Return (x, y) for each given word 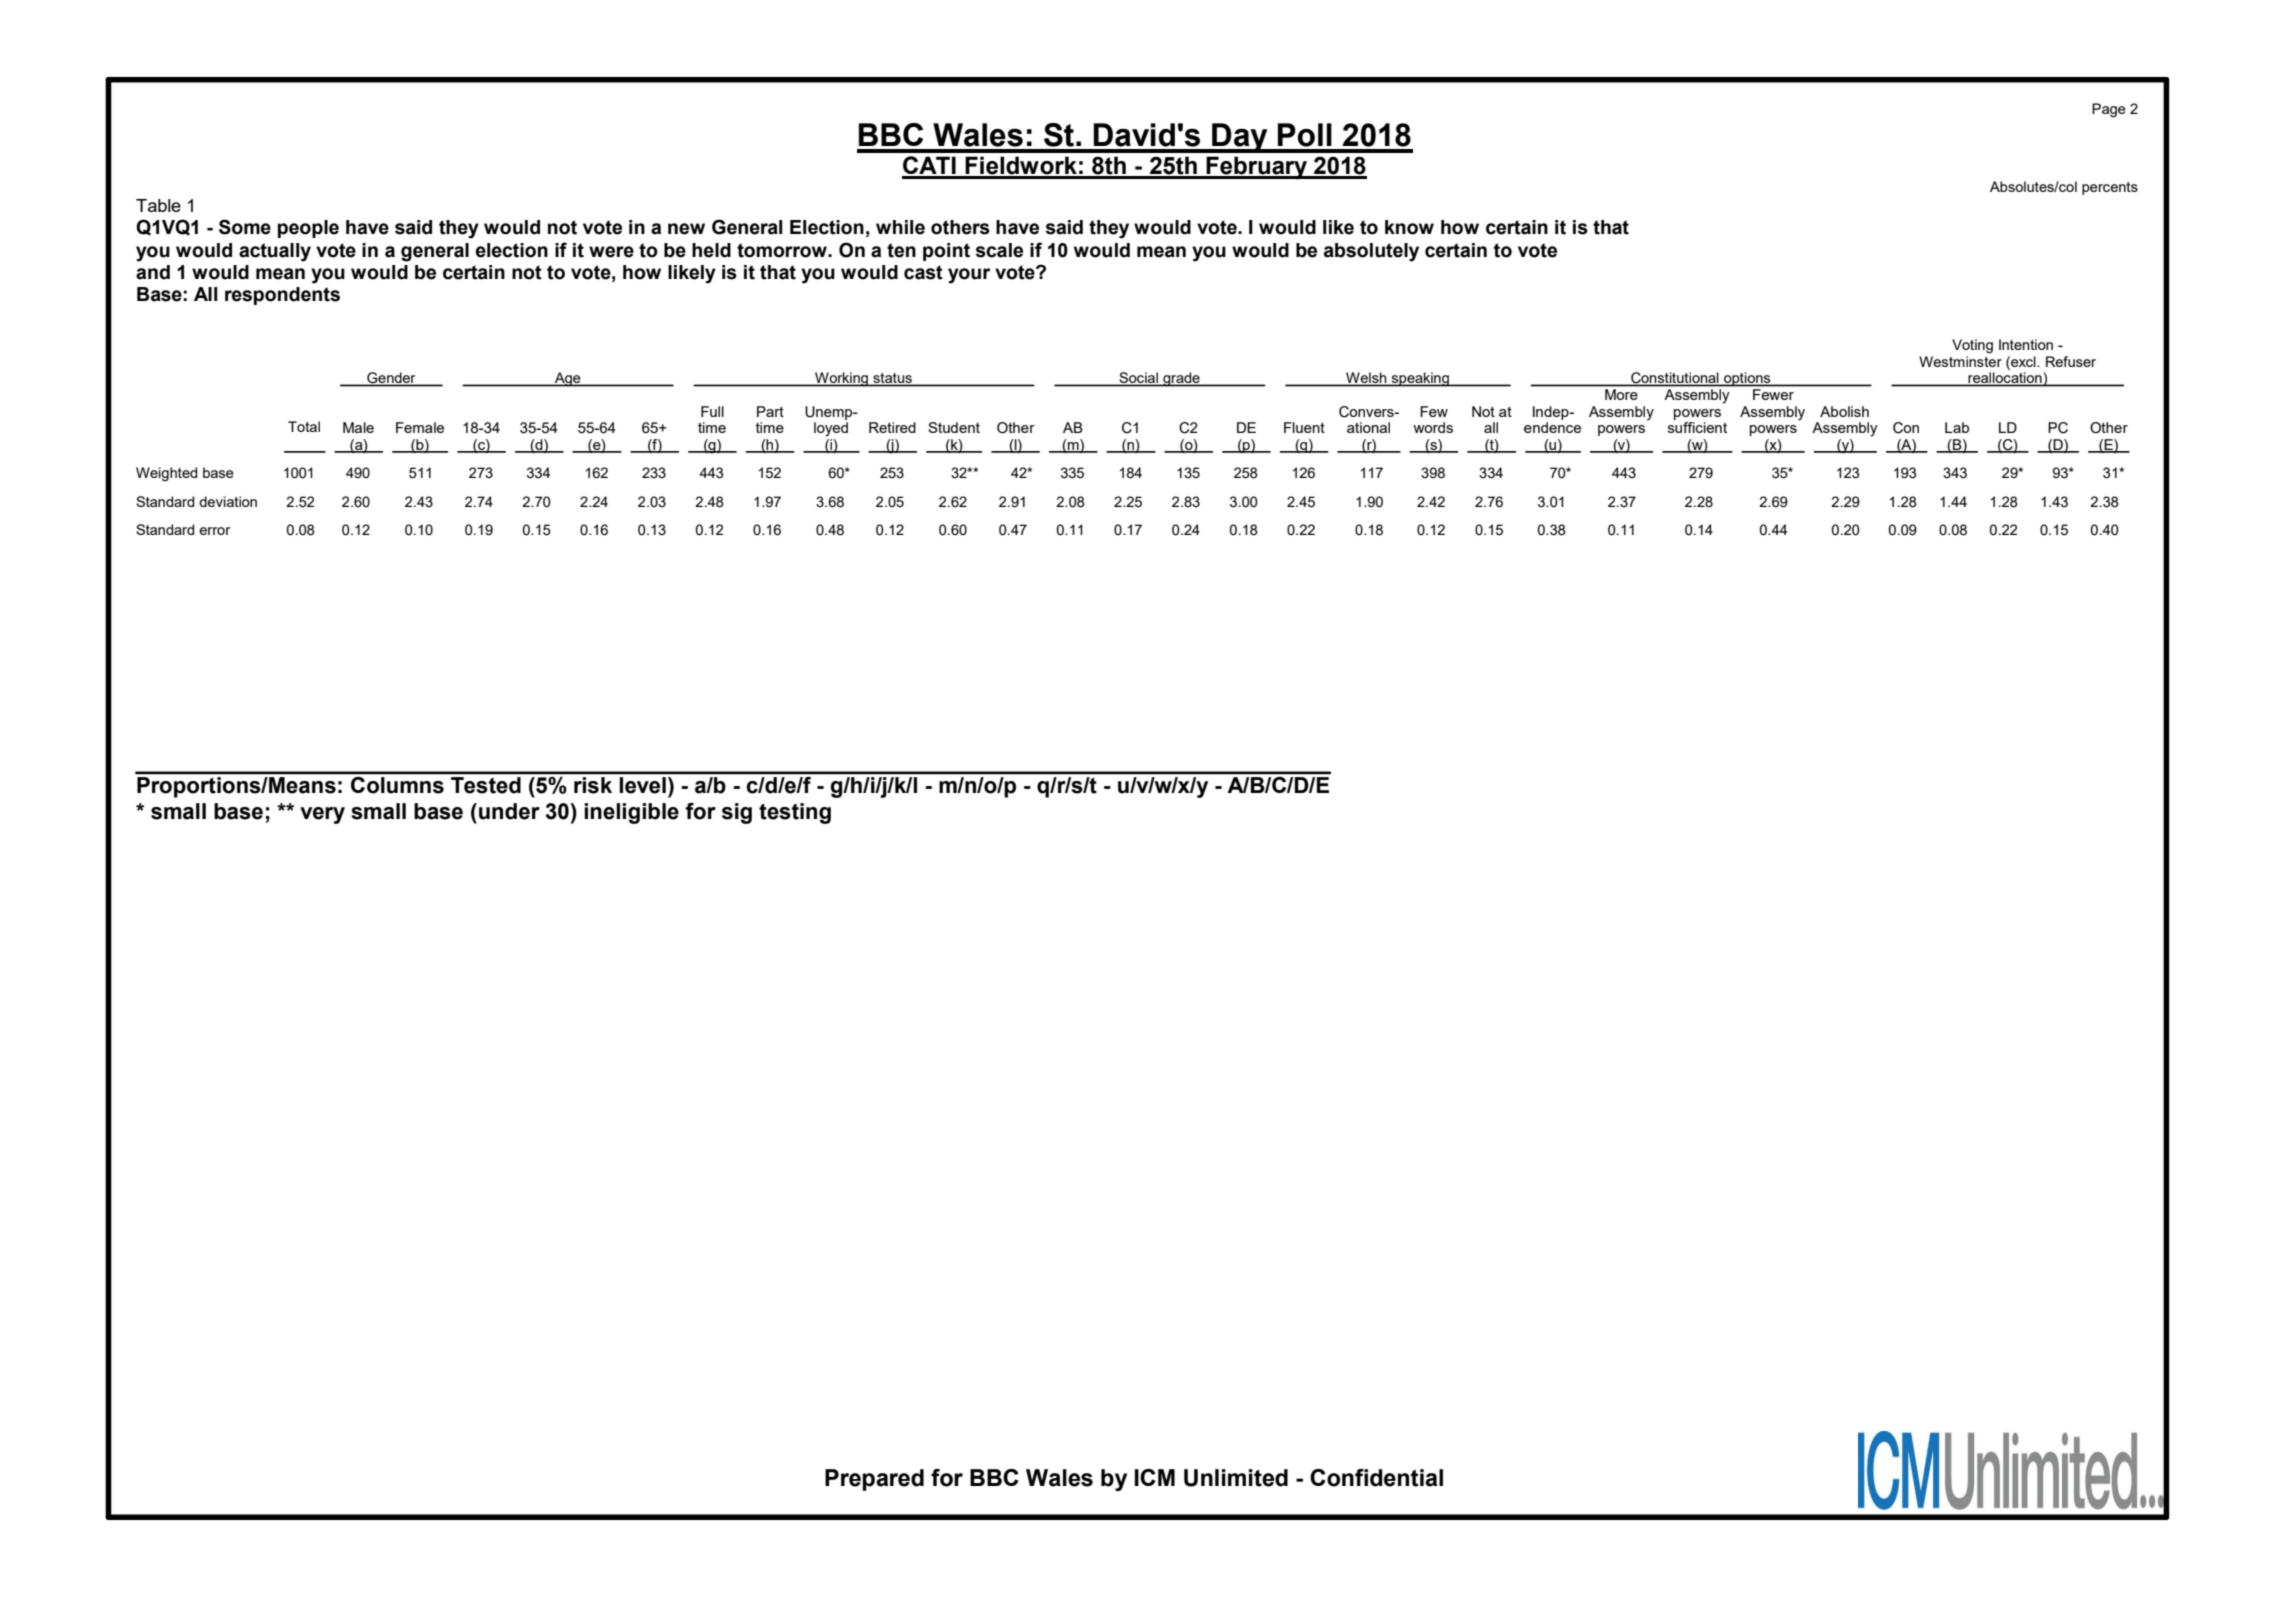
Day (1240, 138)
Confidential (1376, 1478)
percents (2110, 188)
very (322, 815)
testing (795, 813)
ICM (1154, 1477)
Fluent (1304, 427)
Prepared (874, 1480)
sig (737, 813)
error (215, 531)
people (308, 229)
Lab (1957, 427)
